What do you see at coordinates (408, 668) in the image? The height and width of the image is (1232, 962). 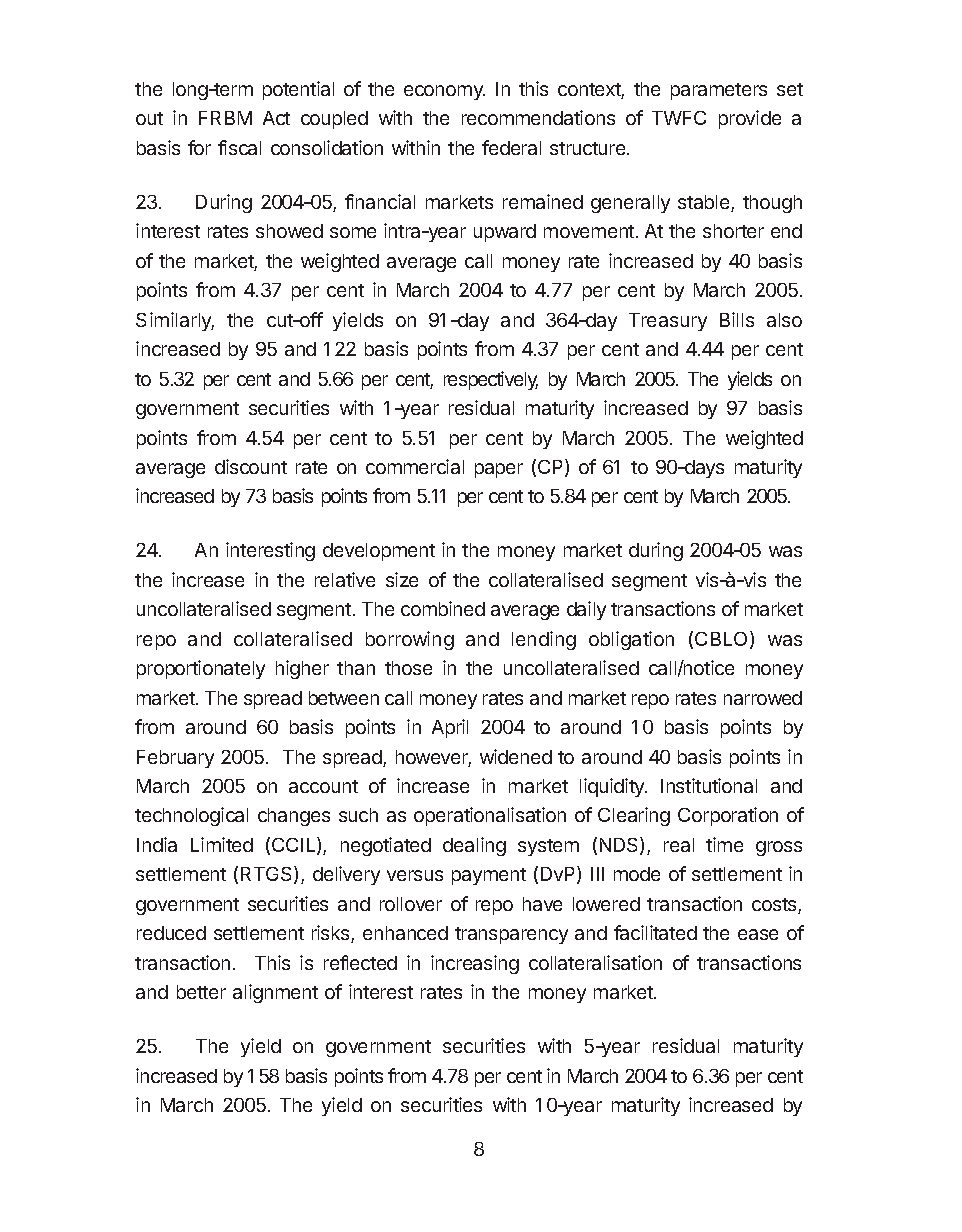 I see `those` at bounding box center [408, 668].
